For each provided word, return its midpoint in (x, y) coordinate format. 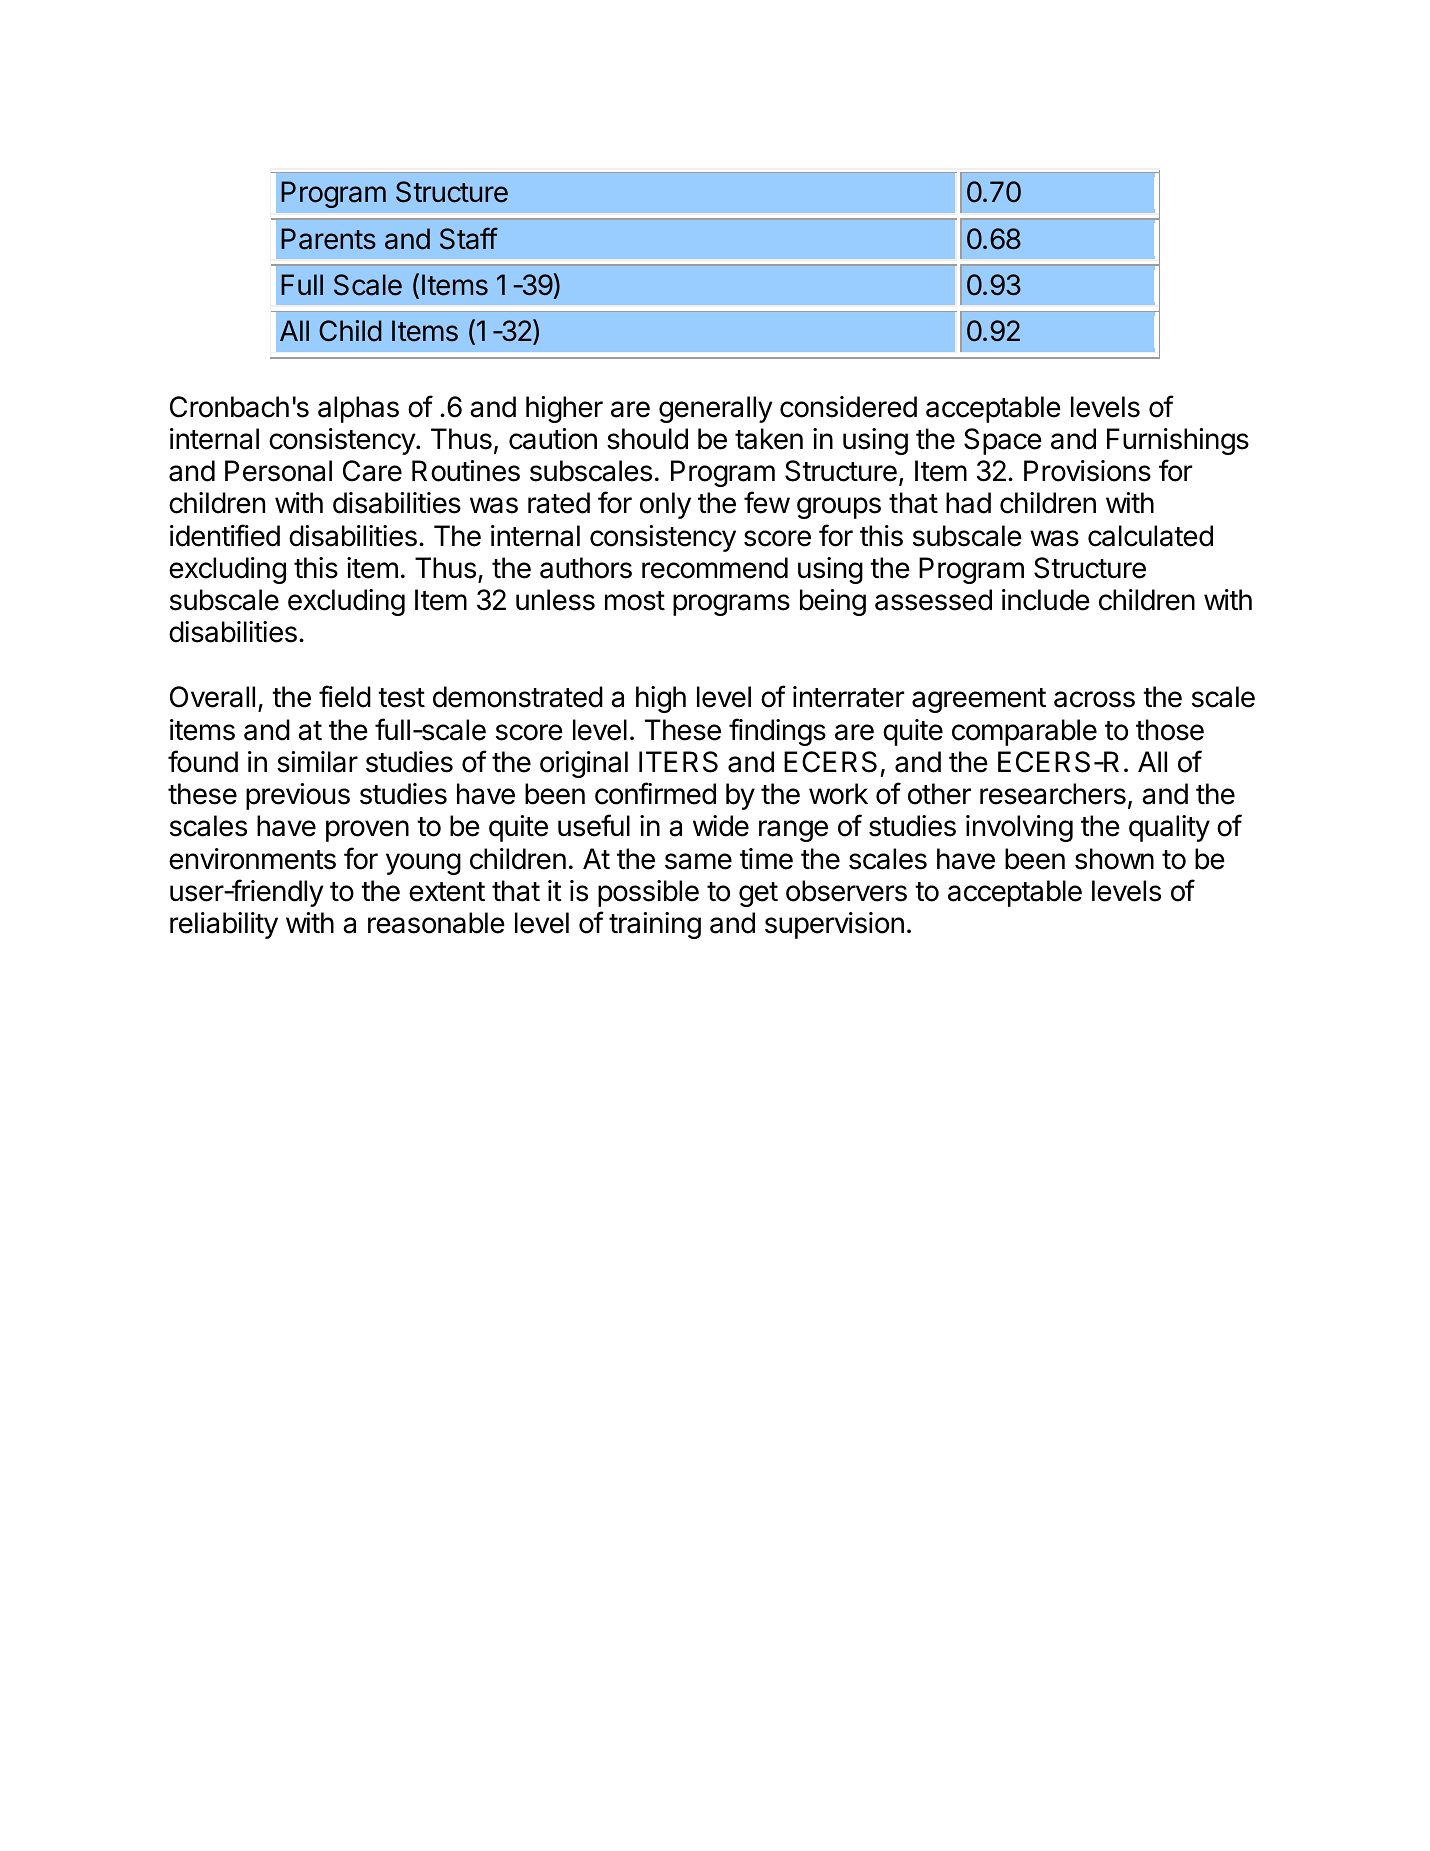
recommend (715, 568)
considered (848, 407)
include (1046, 600)
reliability (224, 925)
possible (648, 893)
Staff (469, 238)
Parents (328, 239)
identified (225, 535)
